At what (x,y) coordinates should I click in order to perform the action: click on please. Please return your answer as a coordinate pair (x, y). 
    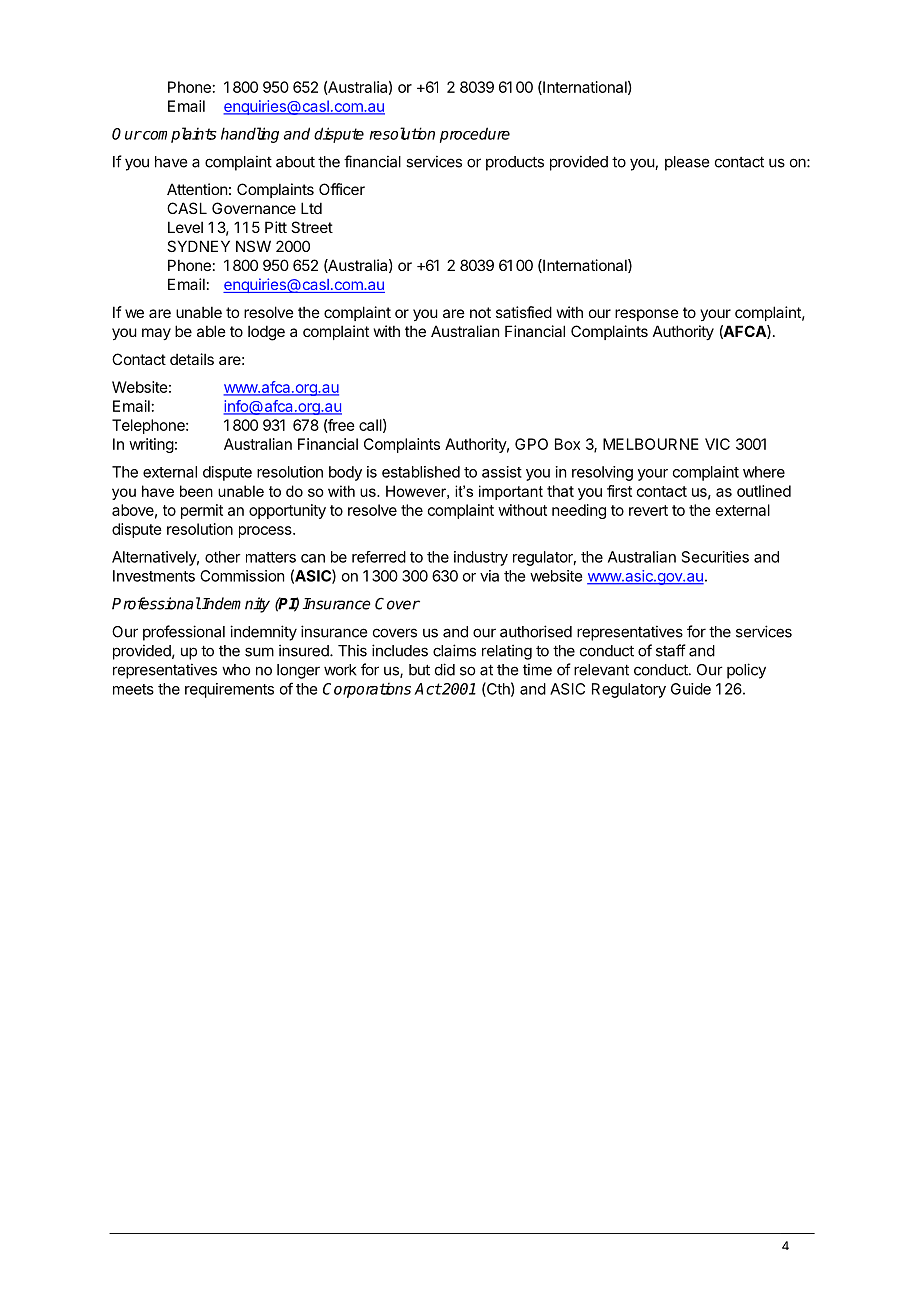
    Looking at the image, I should click on (687, 163).
